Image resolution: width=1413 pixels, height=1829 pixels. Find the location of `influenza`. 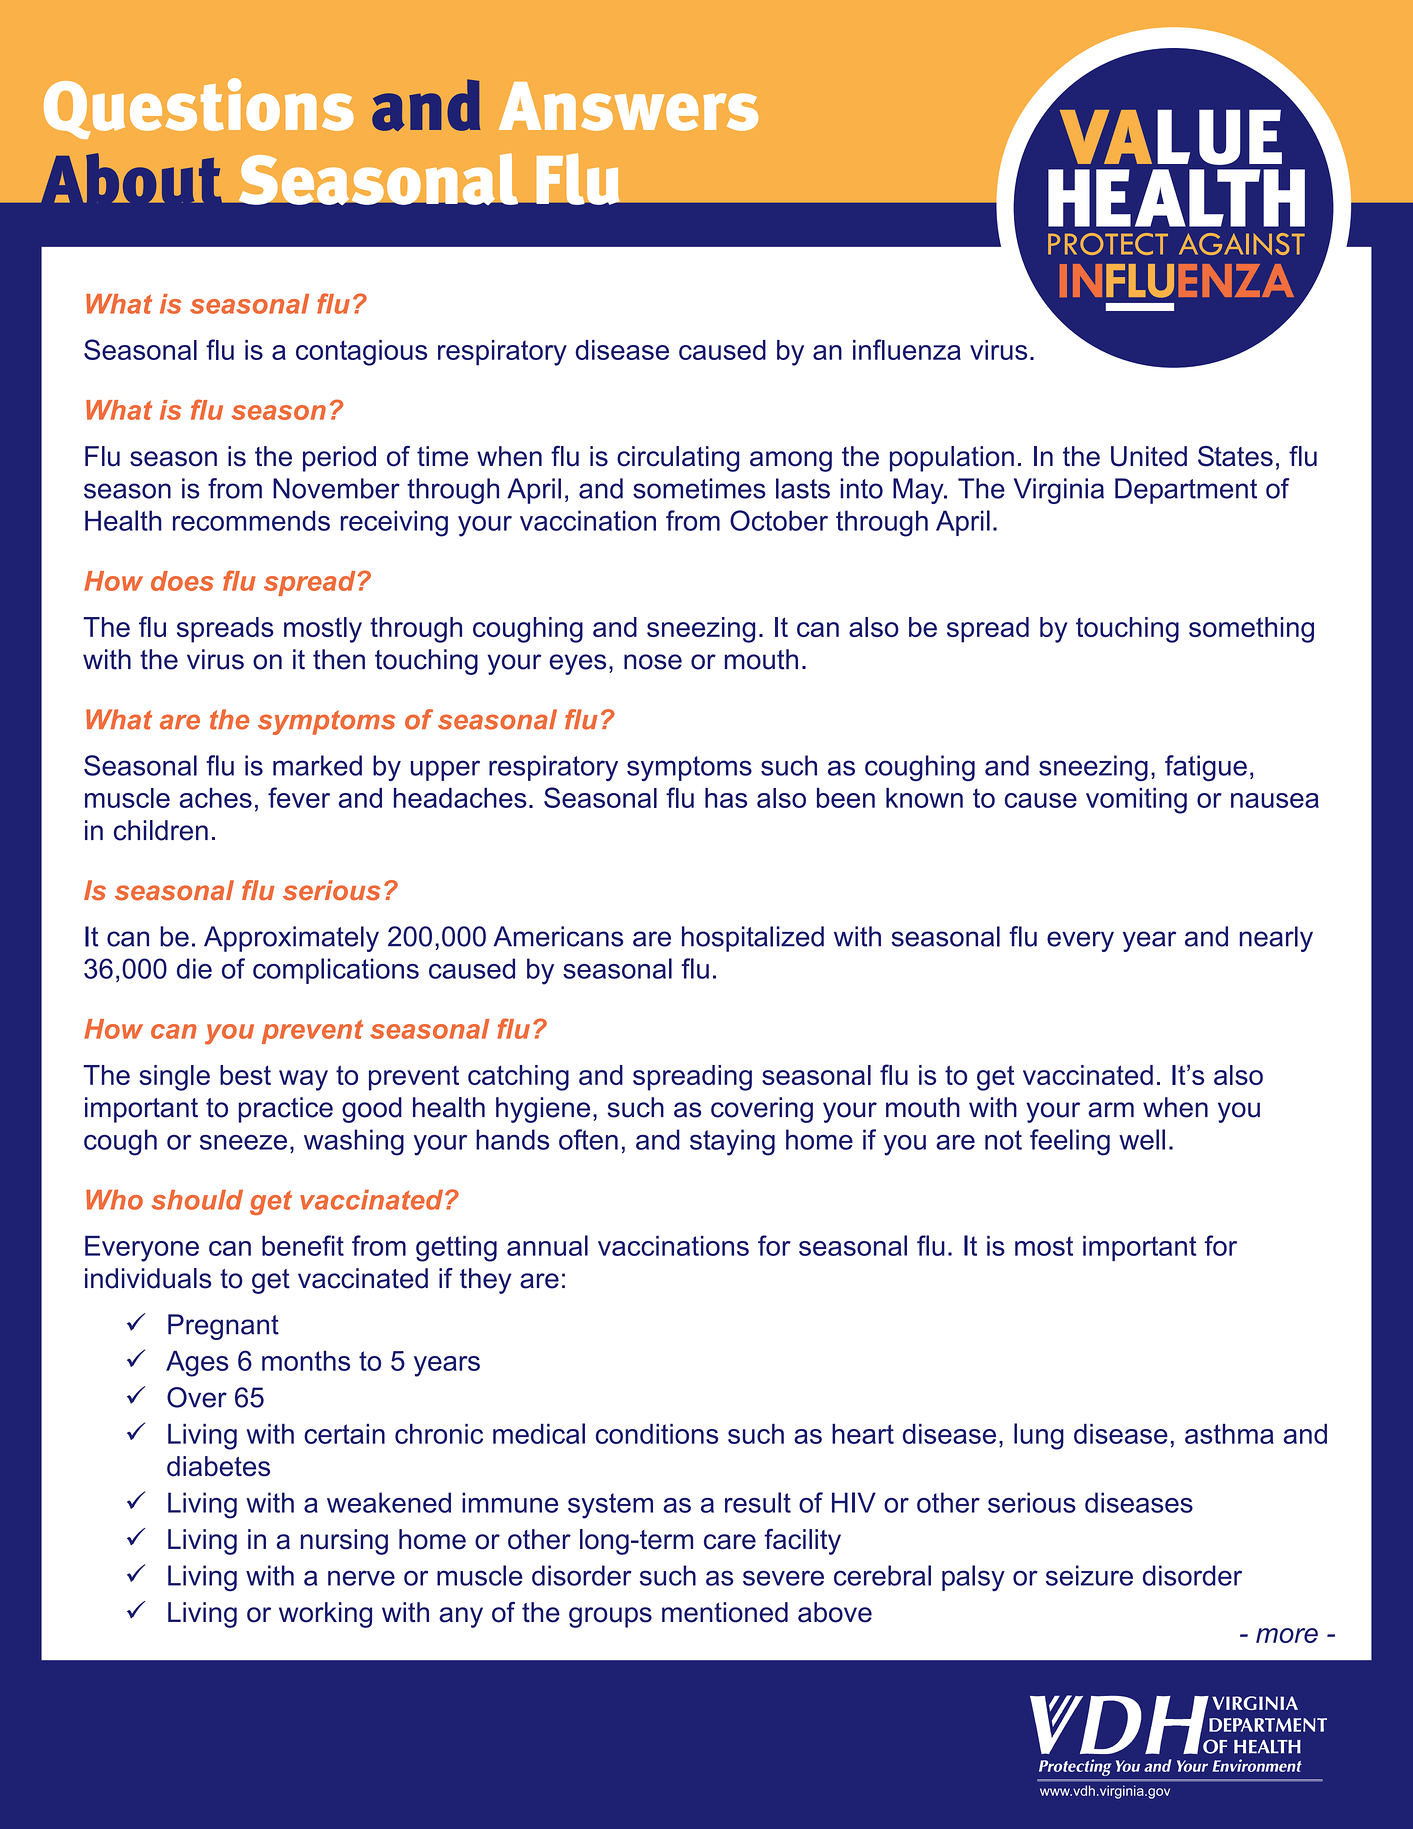

influenza is located at coordinates (907, 349).
